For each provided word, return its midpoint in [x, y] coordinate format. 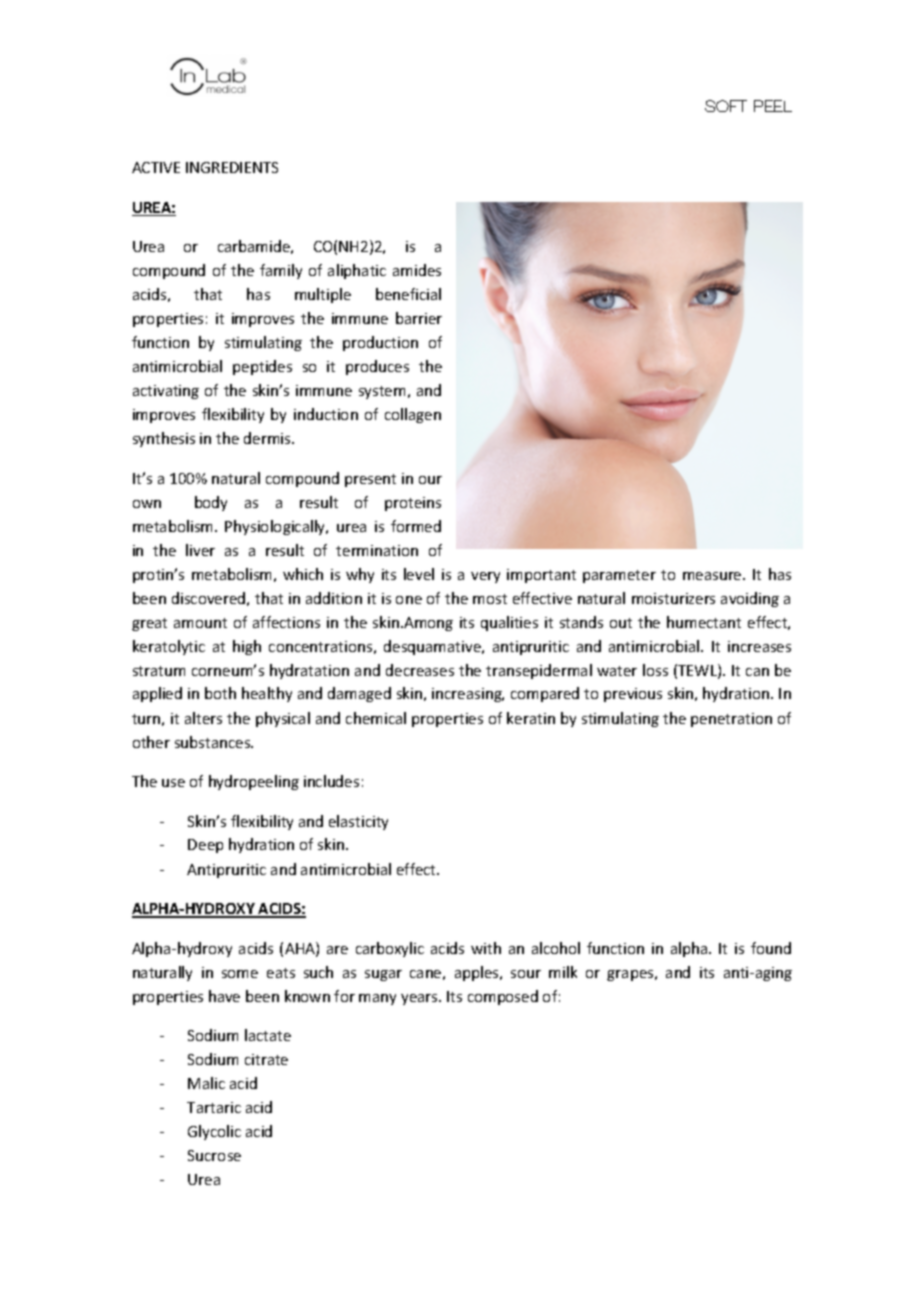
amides [417, 270]
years [420, 999]
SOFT [726, 106]
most [490, 599]
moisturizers [673, 598]
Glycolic [214, 1132]
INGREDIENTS [232, 167]
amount [200, 623]
